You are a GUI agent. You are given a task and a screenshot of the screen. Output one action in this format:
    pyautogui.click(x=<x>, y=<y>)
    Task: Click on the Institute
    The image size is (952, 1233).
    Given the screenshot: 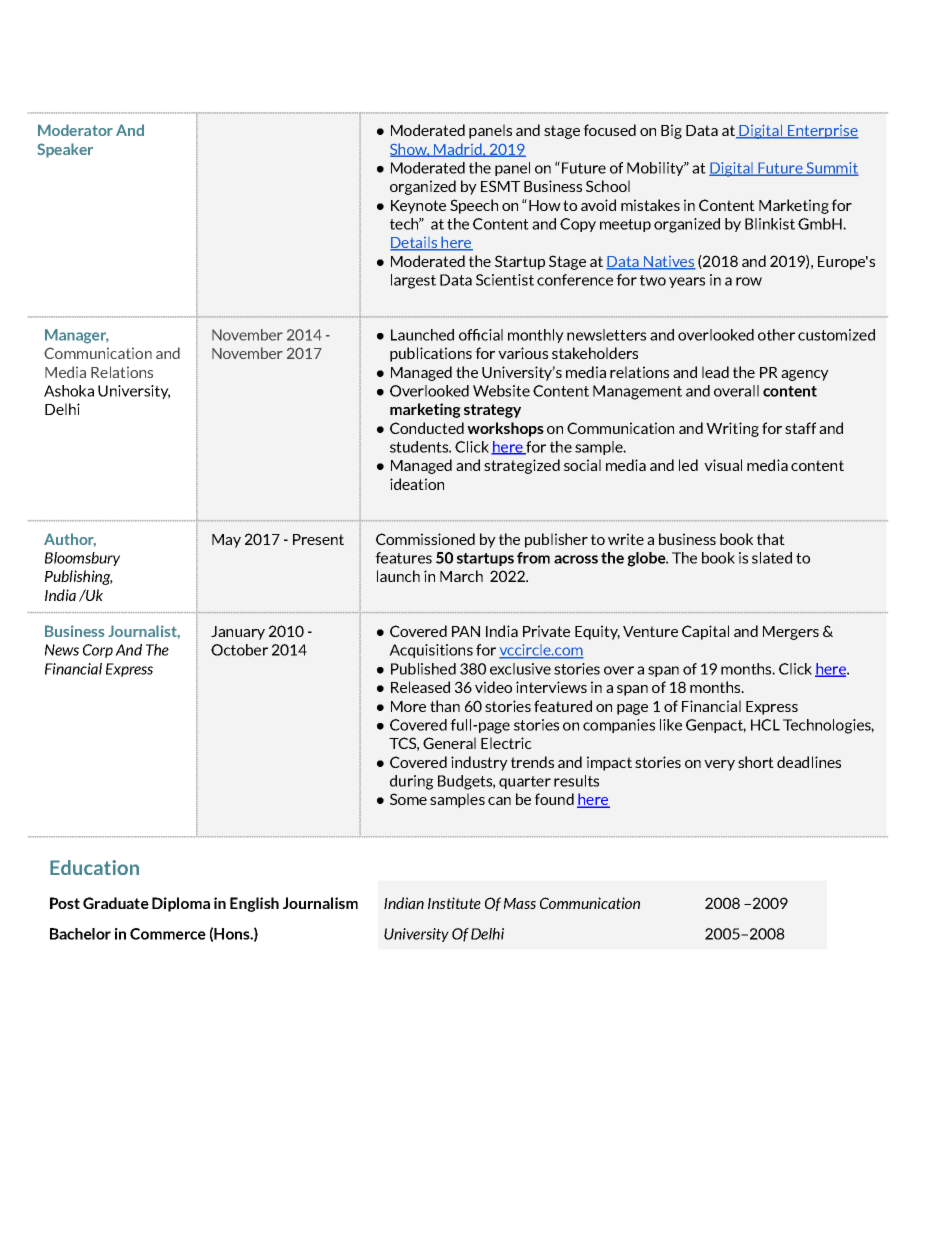 What is the action you would take?
    pyautogui.click(x=454, y=903)
